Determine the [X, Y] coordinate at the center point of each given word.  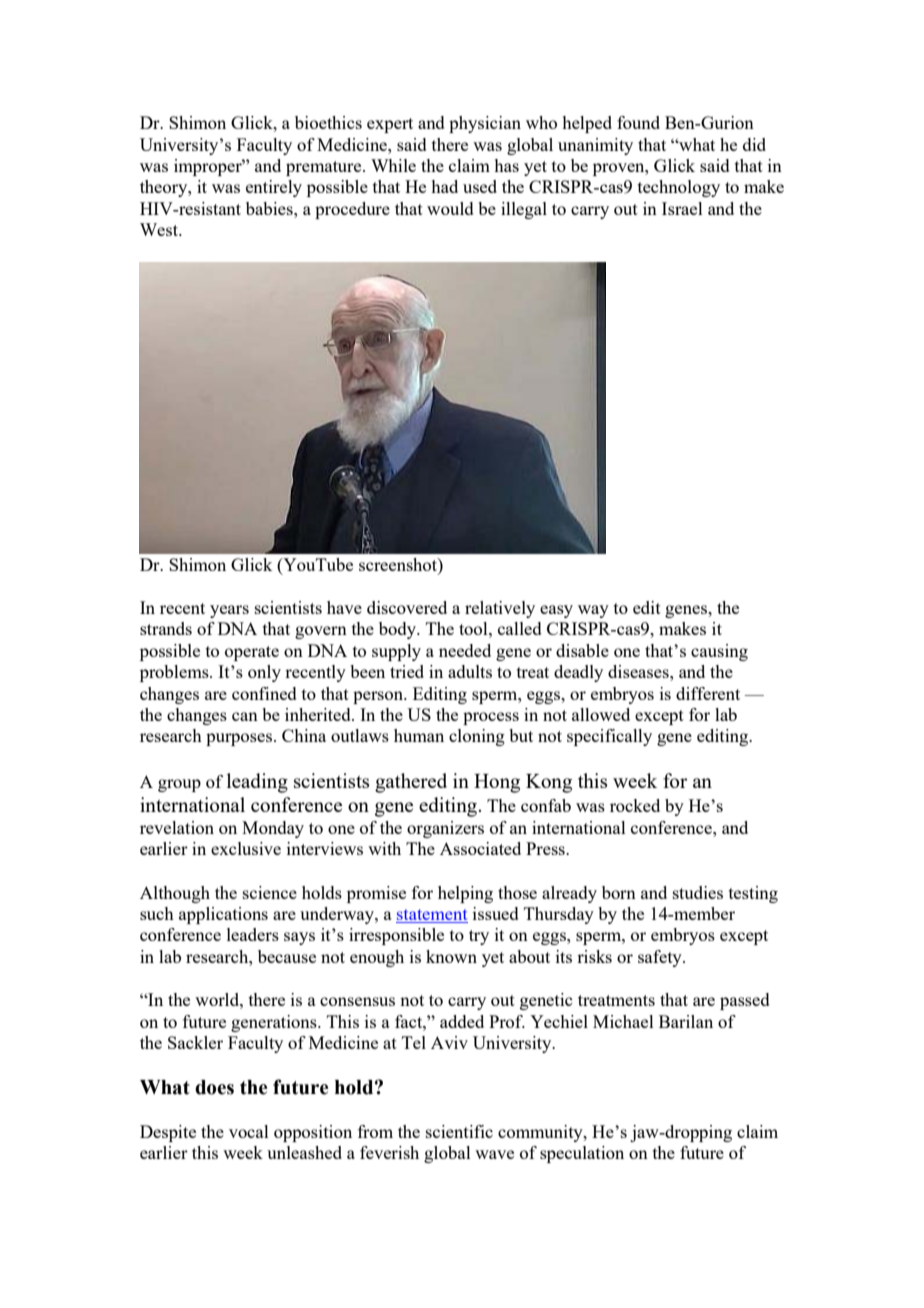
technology [679, 188]
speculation [582, 1154]
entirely [274, 188]
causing [719, 652]
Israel [682, 208]
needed [465, 650]
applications [223, 915]
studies [698, 892]
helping [465, 894]
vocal [249, 1131]
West [160, 229]
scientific [459, 1131]
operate [252, 653]
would [450, 208]
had [444, 186]
